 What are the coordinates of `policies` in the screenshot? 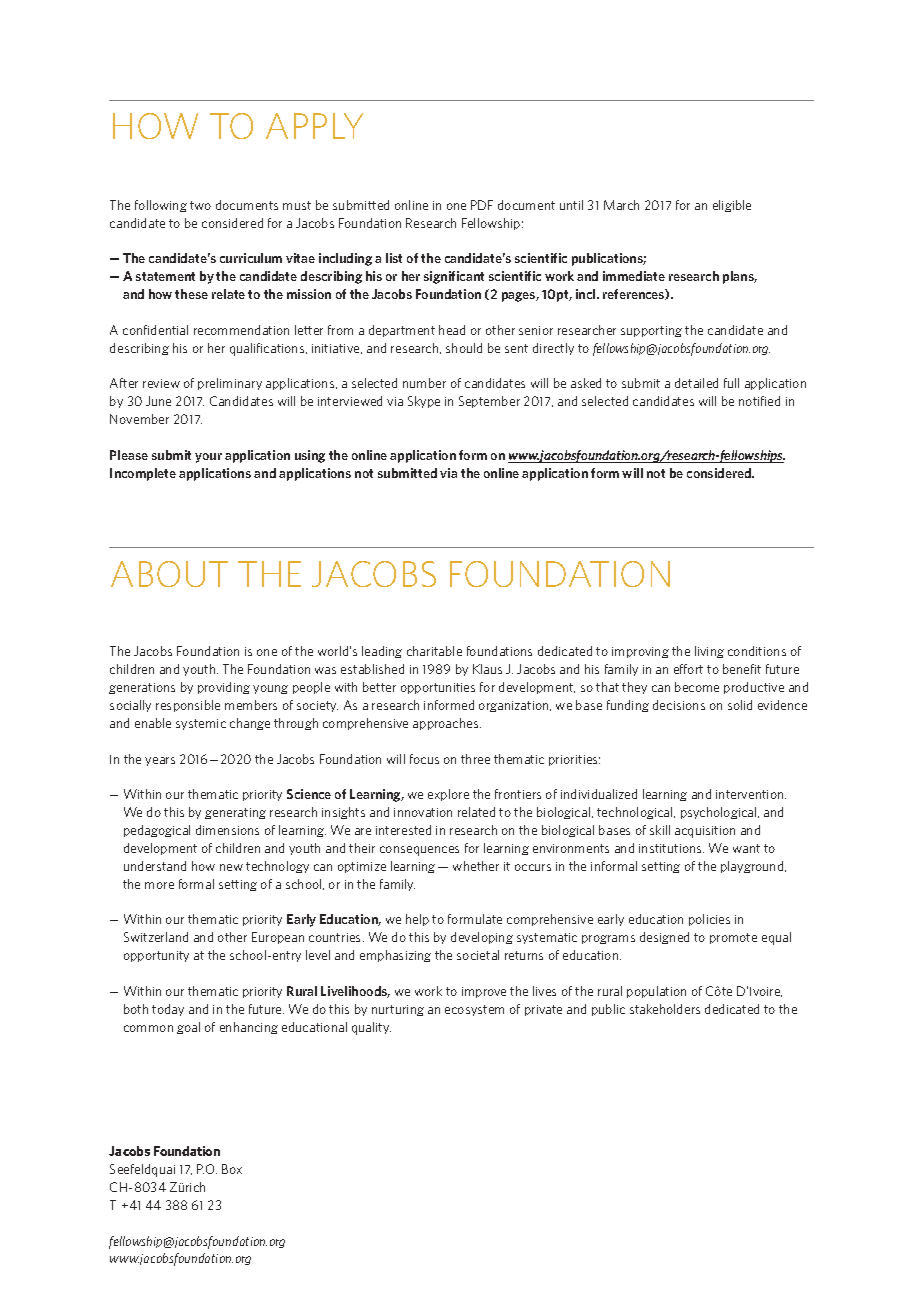 It's located at (709, 920).
